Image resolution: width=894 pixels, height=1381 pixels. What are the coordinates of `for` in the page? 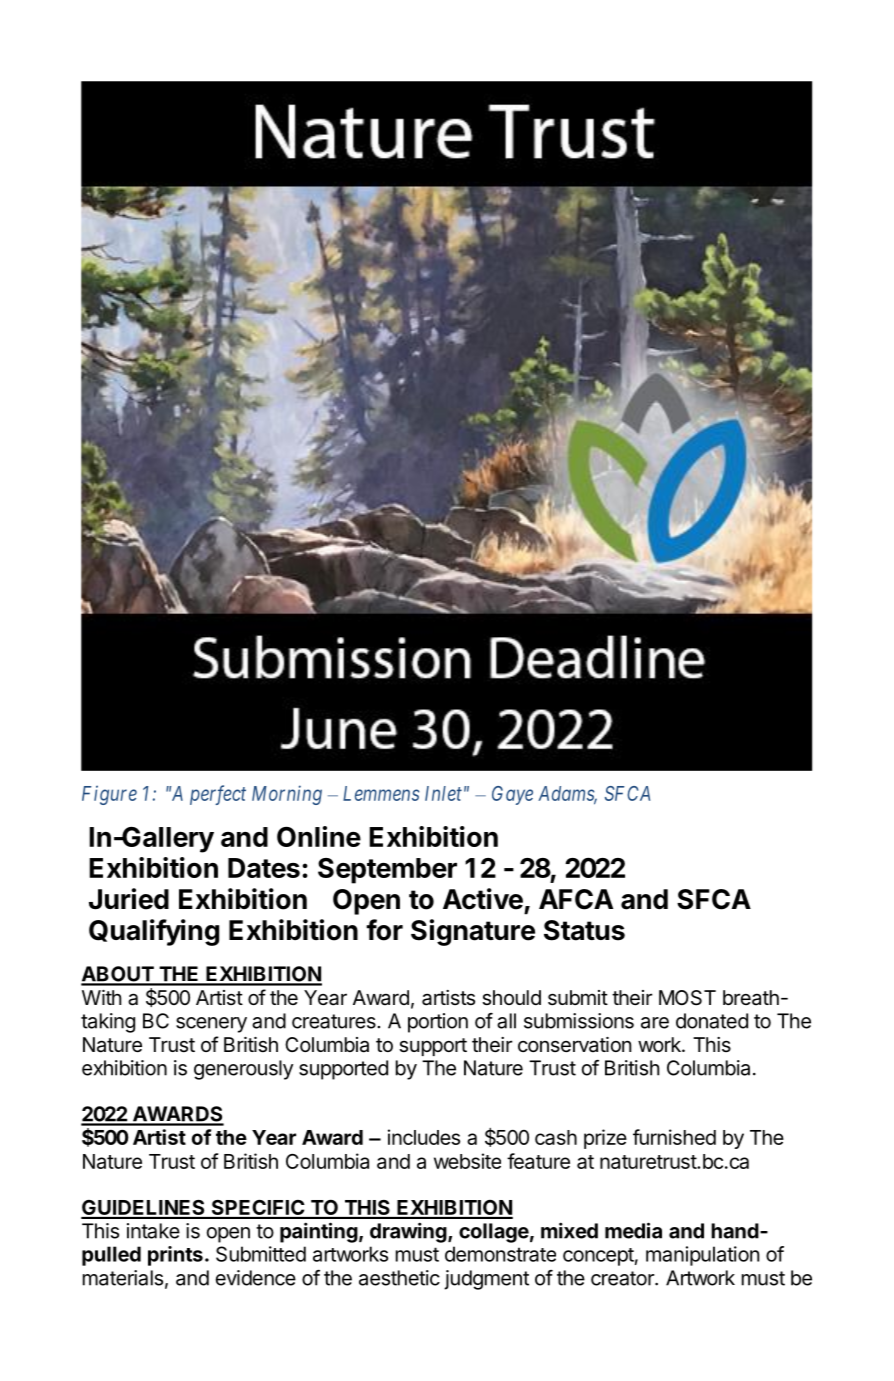 It's located at (384, 930).
